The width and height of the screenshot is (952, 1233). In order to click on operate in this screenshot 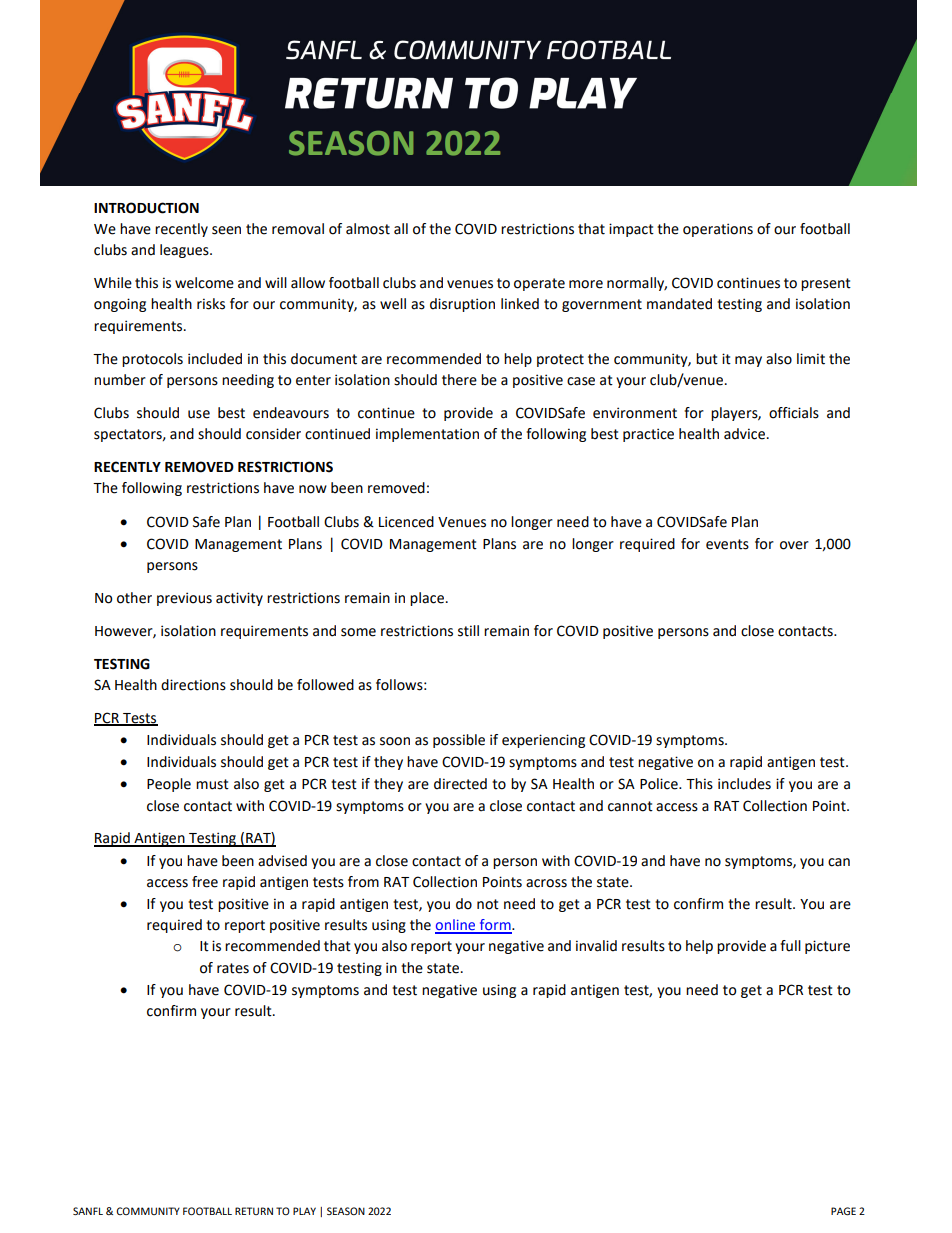, I will do `click(539, 284)`.
